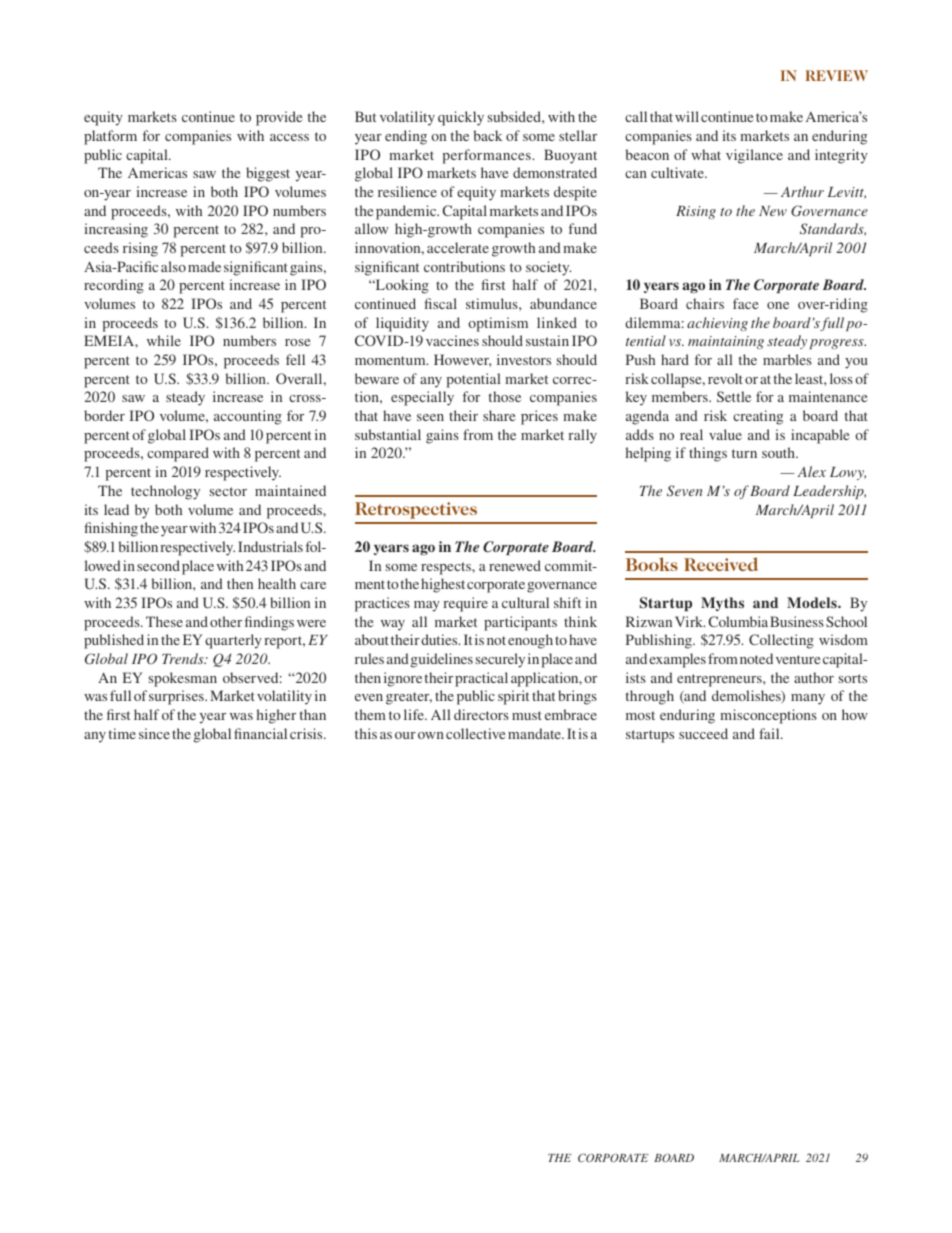 The image size is (952, 1233). I want to click on provide, so click(279, 118).
